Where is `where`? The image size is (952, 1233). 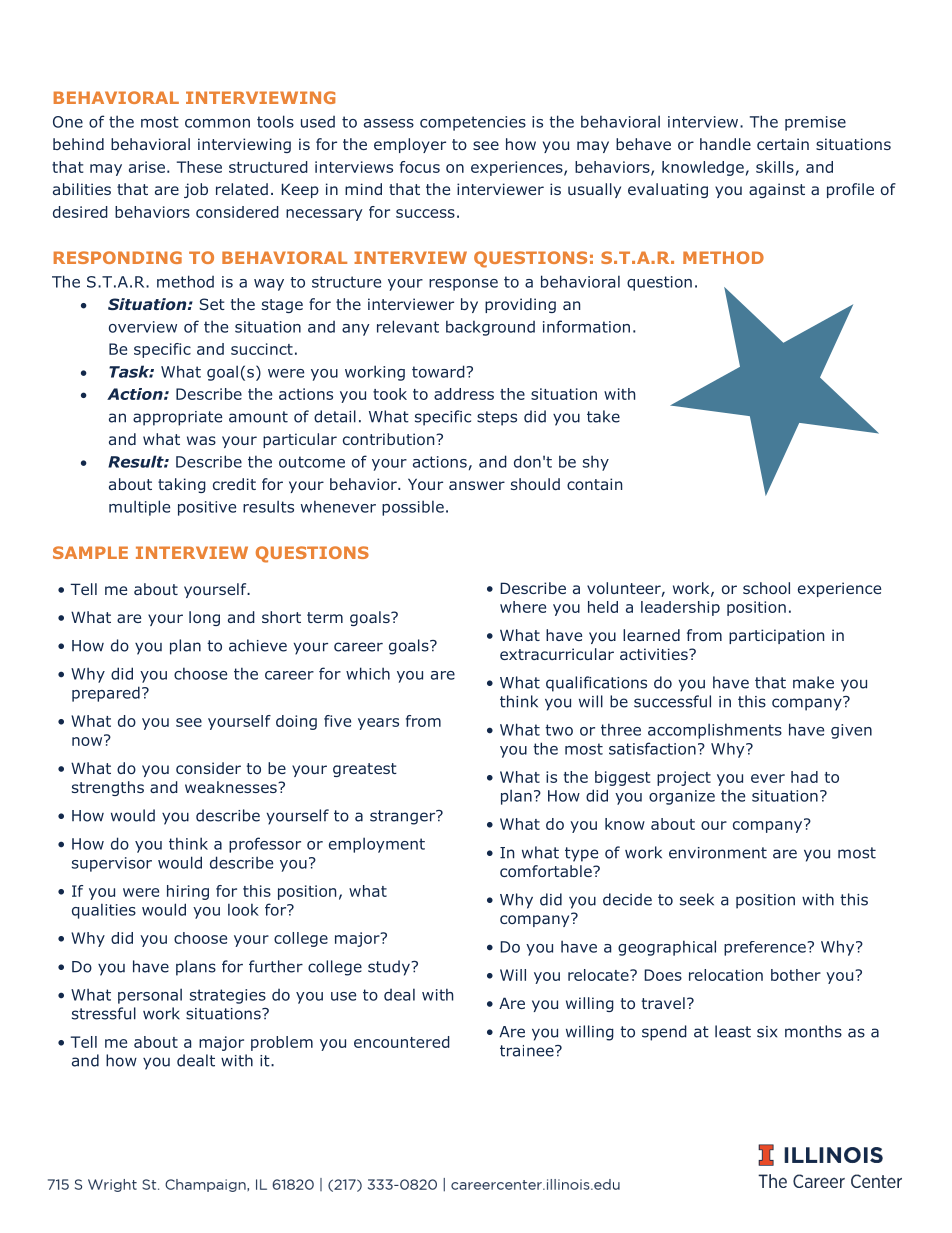
where is located at coordinates (523, 607).
